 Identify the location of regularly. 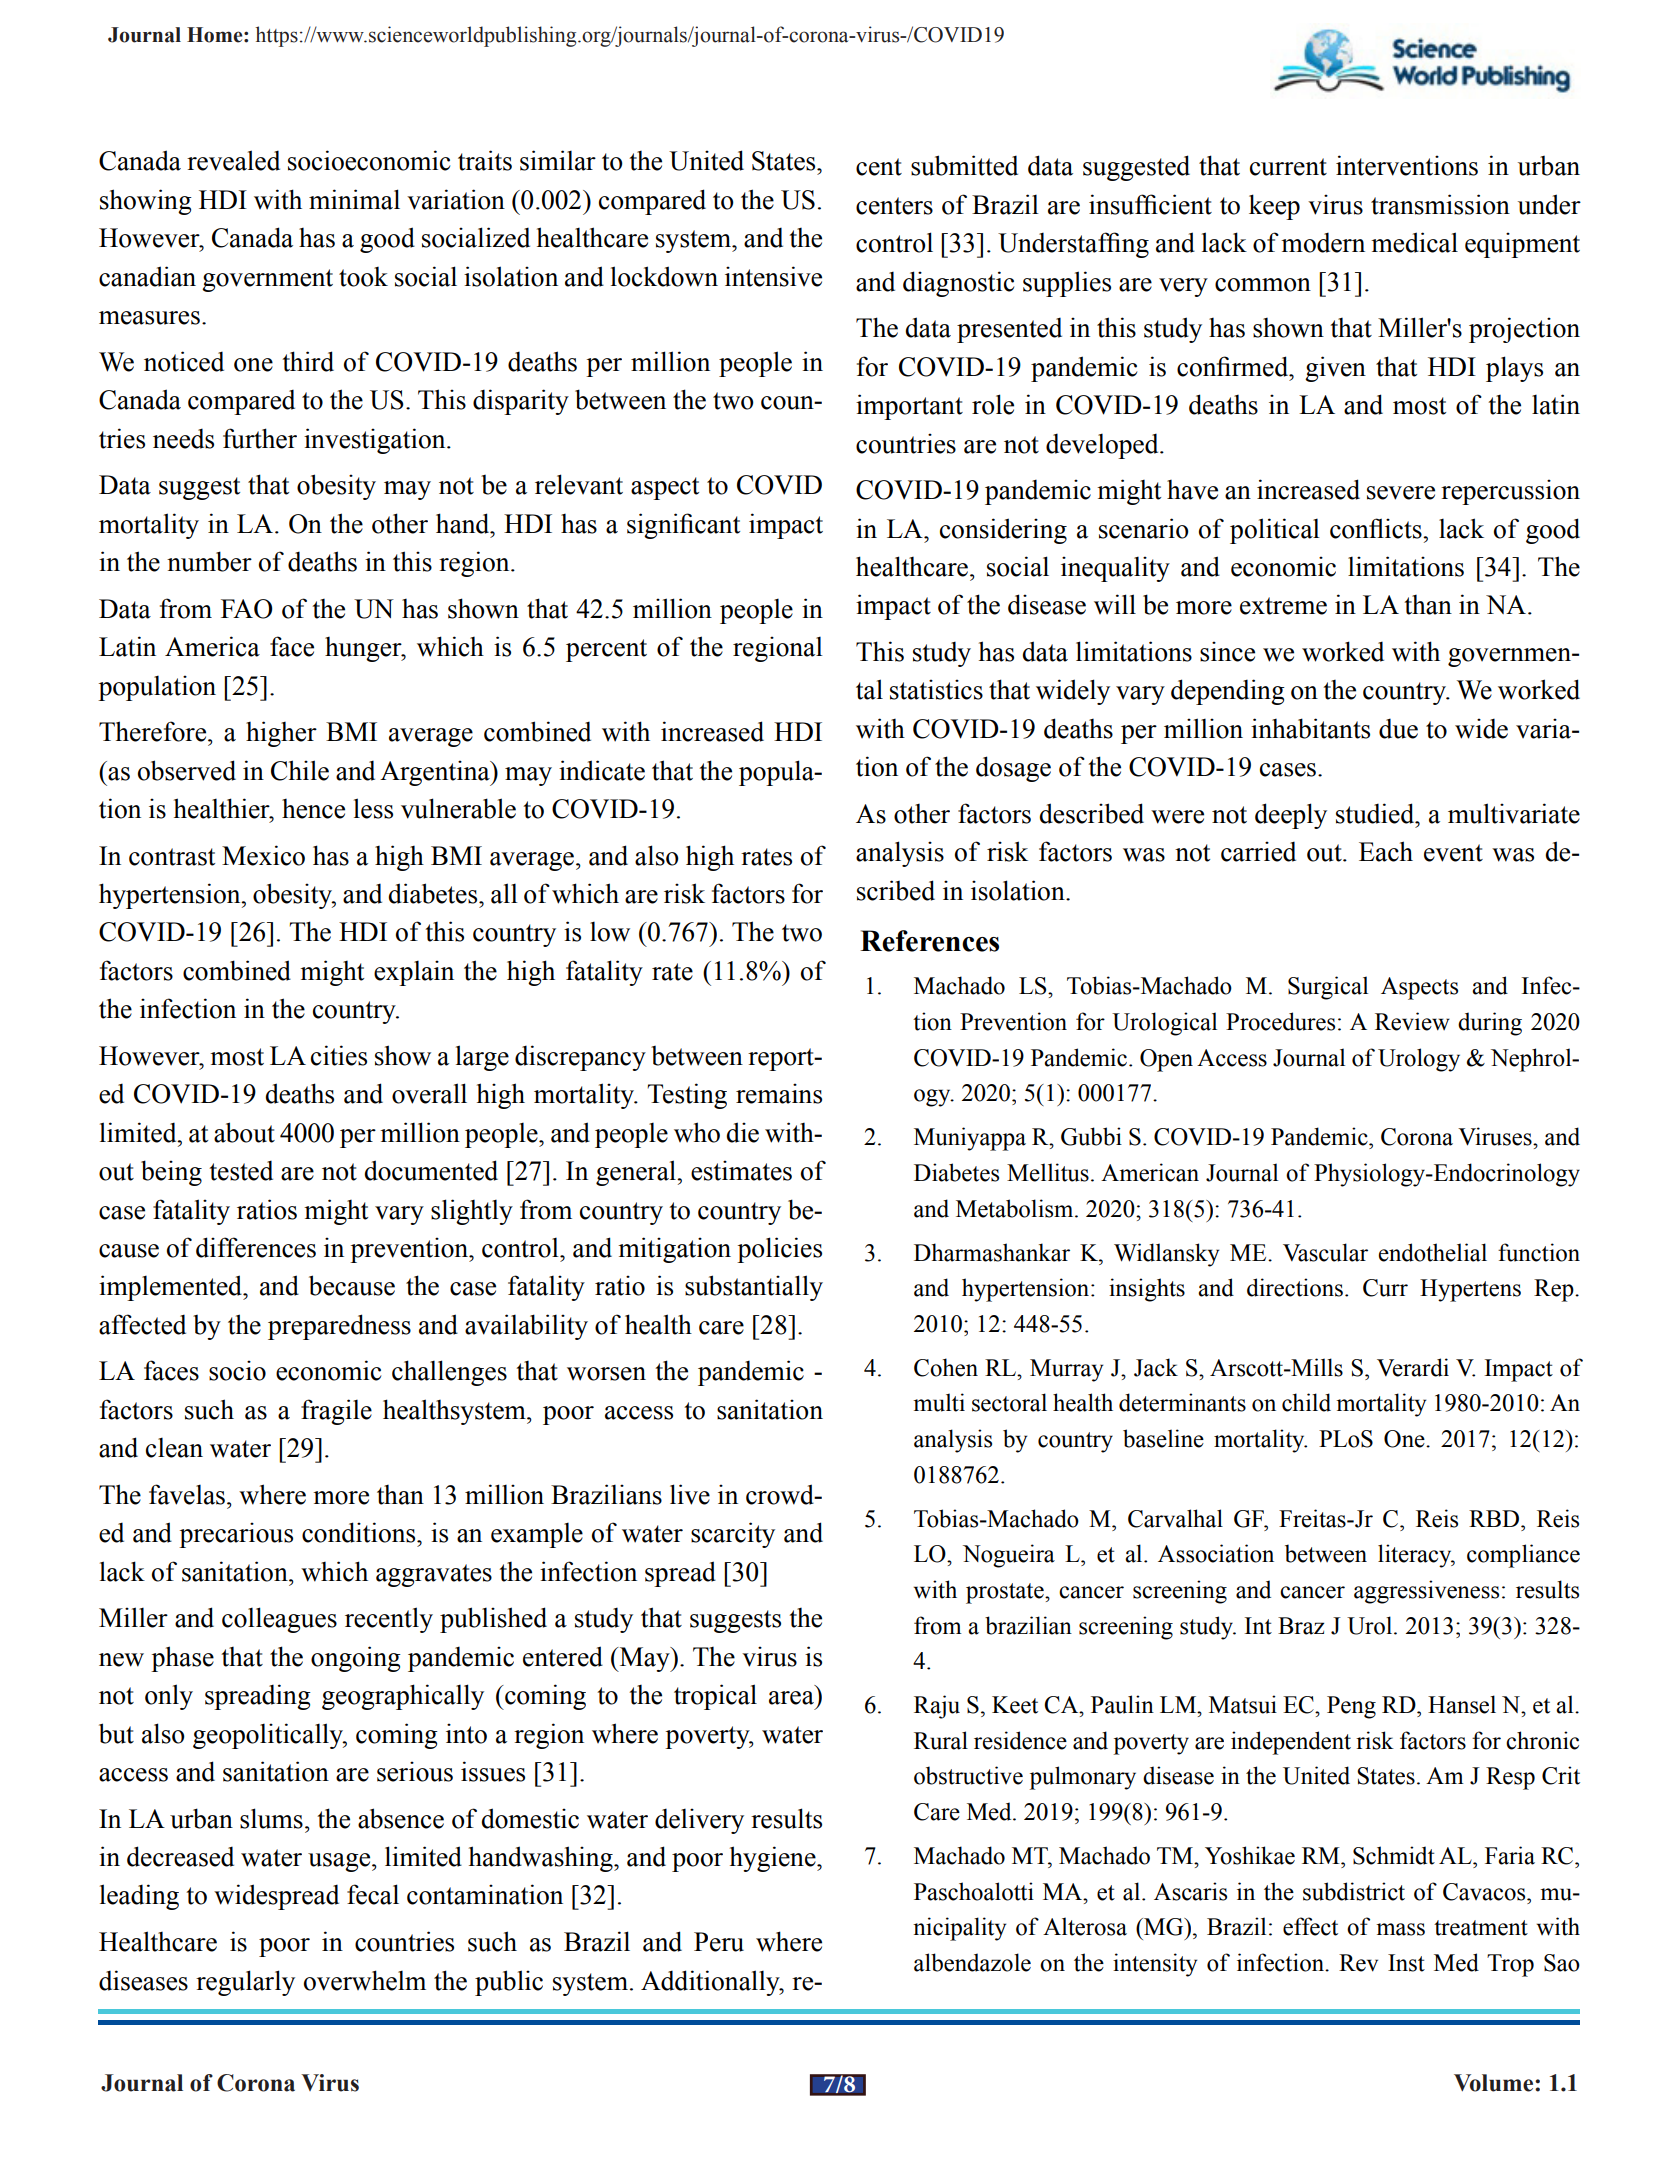
(245, 1983).
